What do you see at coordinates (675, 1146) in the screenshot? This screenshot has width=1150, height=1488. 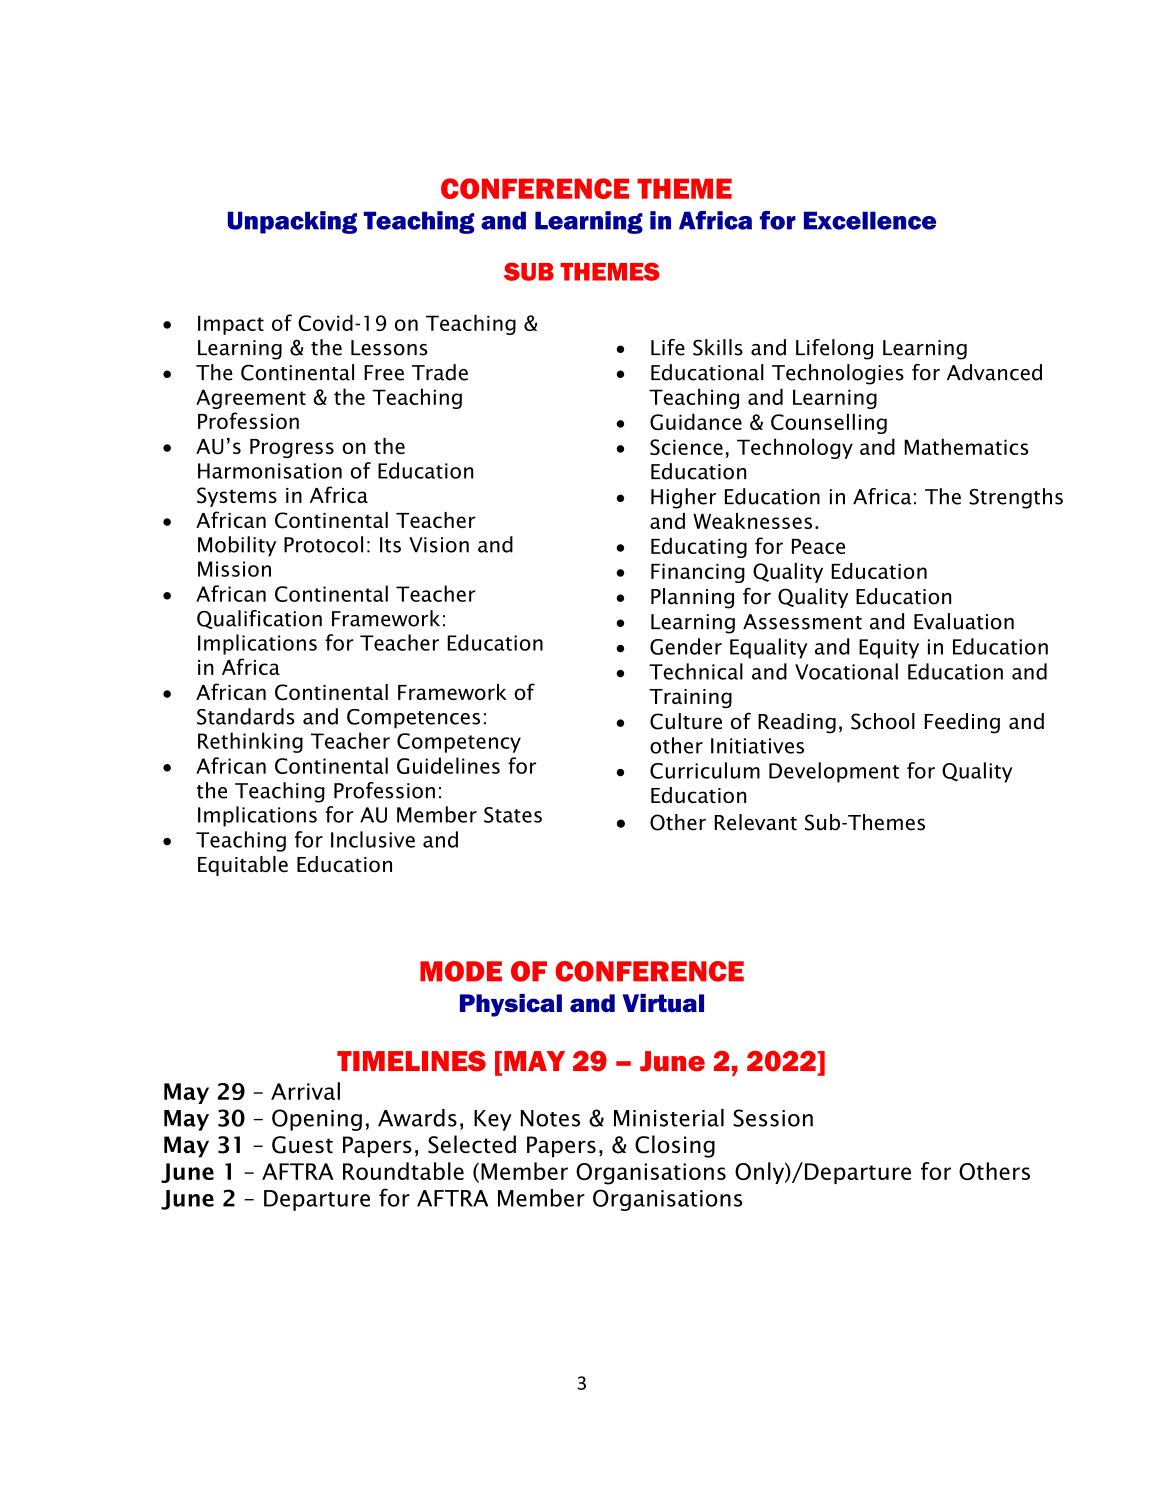 I see `Closing` at bounding box center [675, 1146].
